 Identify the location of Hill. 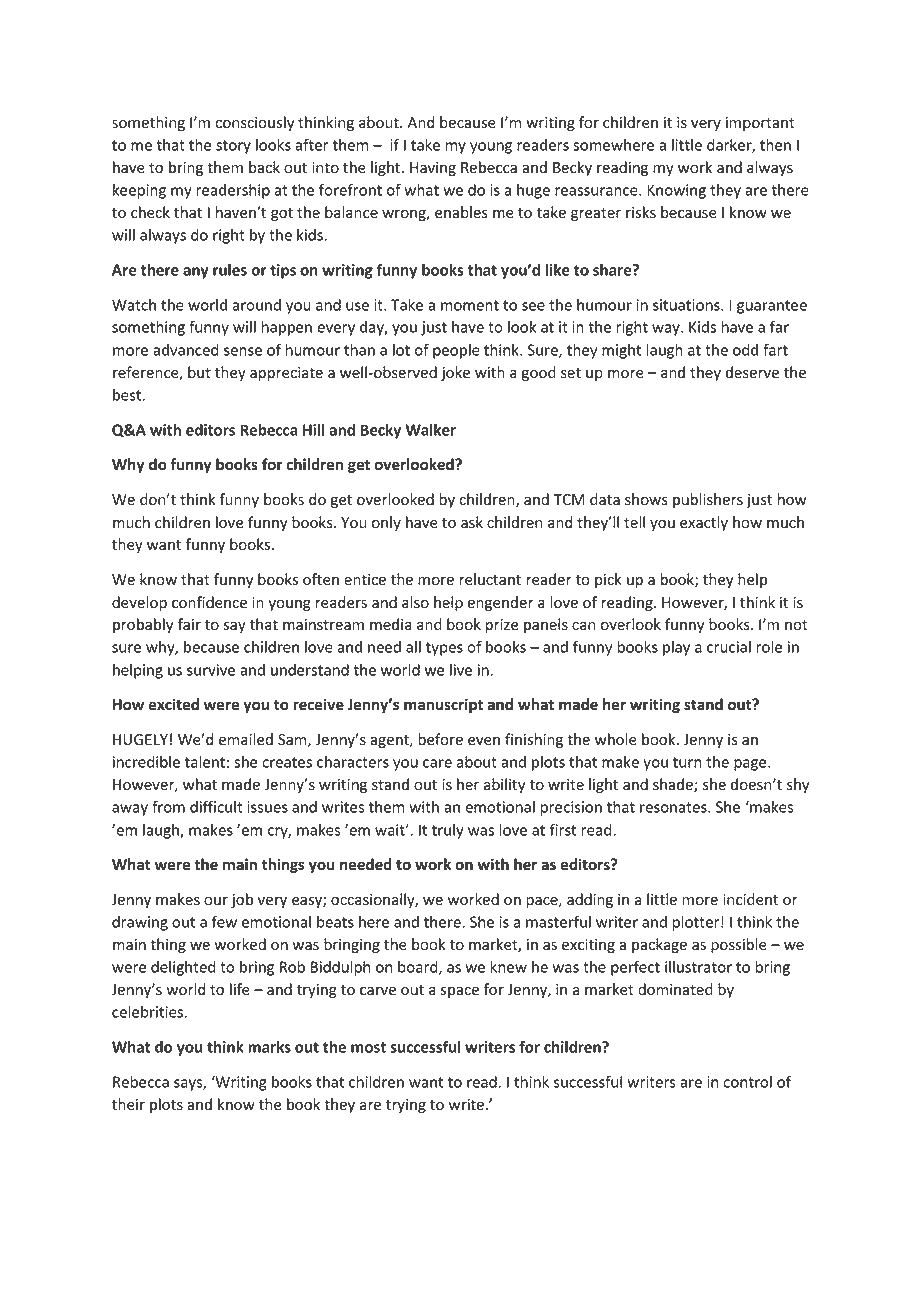
(314, 430).
